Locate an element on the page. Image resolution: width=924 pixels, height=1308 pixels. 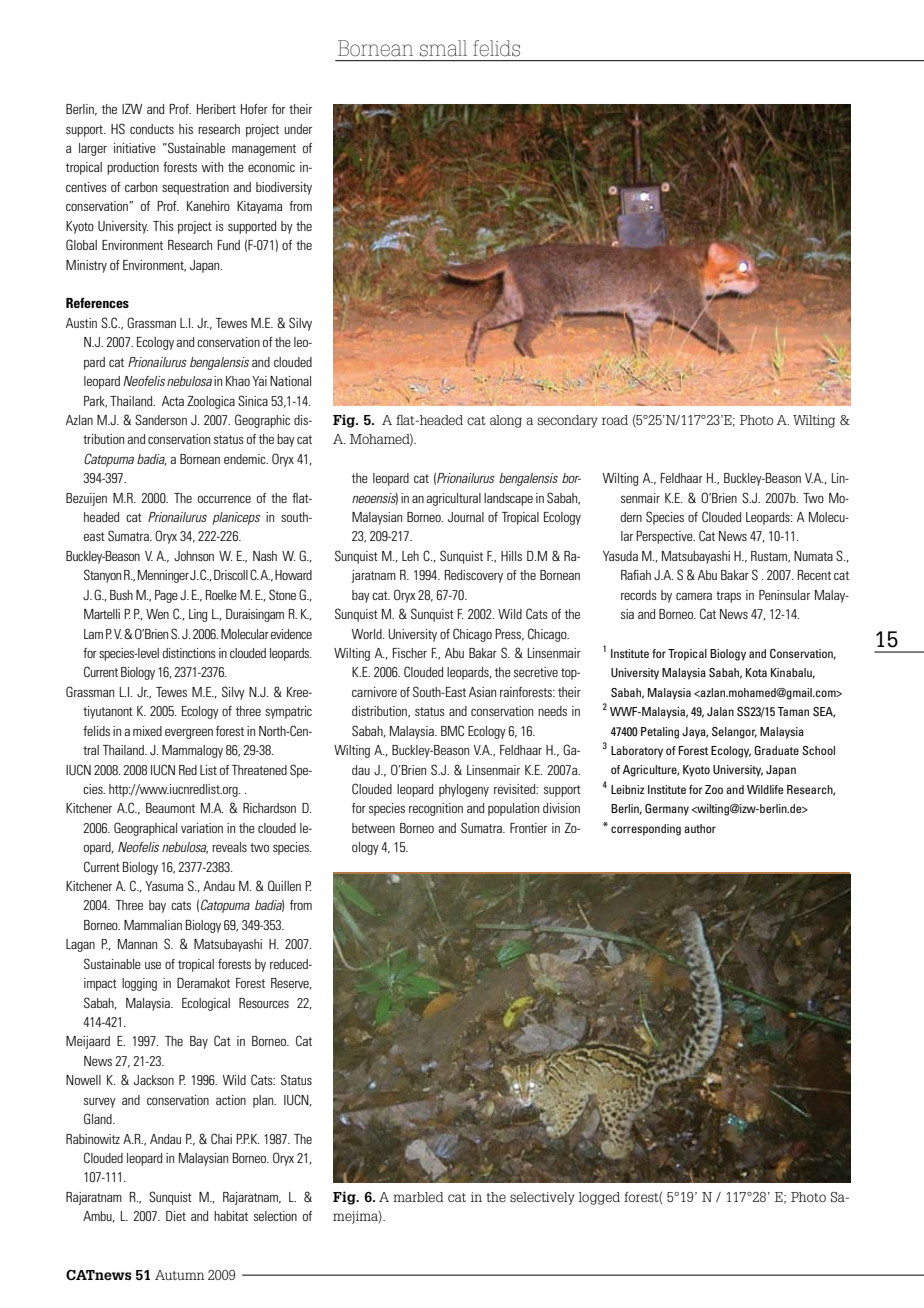
author is located at coordinates (700, 828).
